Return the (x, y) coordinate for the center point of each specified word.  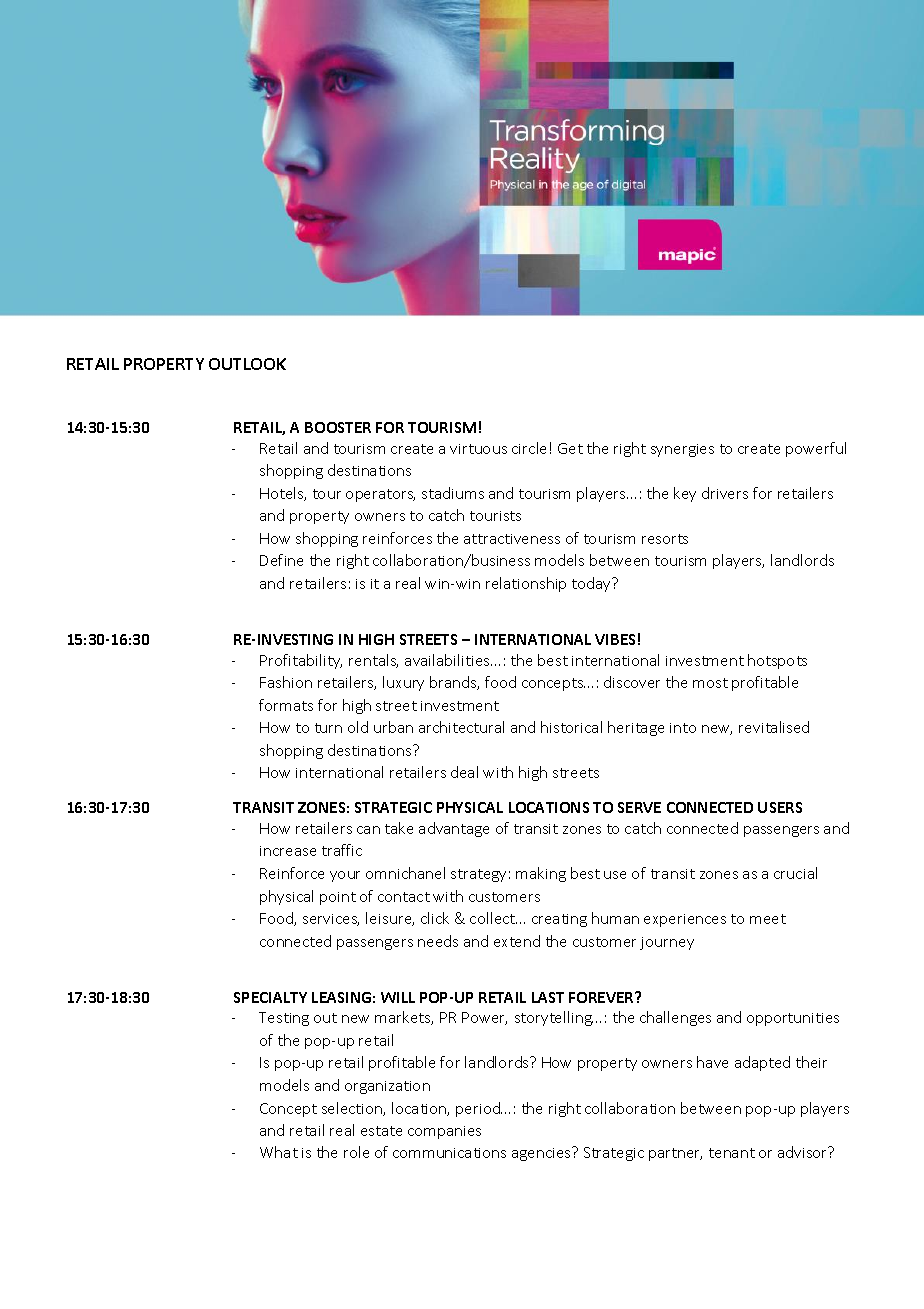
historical (571, 727)
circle (529, 448)
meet (768, 919)
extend (517, 941)
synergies (682, 450)
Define (281, 560)
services (331, 920)
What (279, 1152)
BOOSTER (338, 427)
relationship (526, 584)
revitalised (774, 727)
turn (328, 728)
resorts (665, 539)
